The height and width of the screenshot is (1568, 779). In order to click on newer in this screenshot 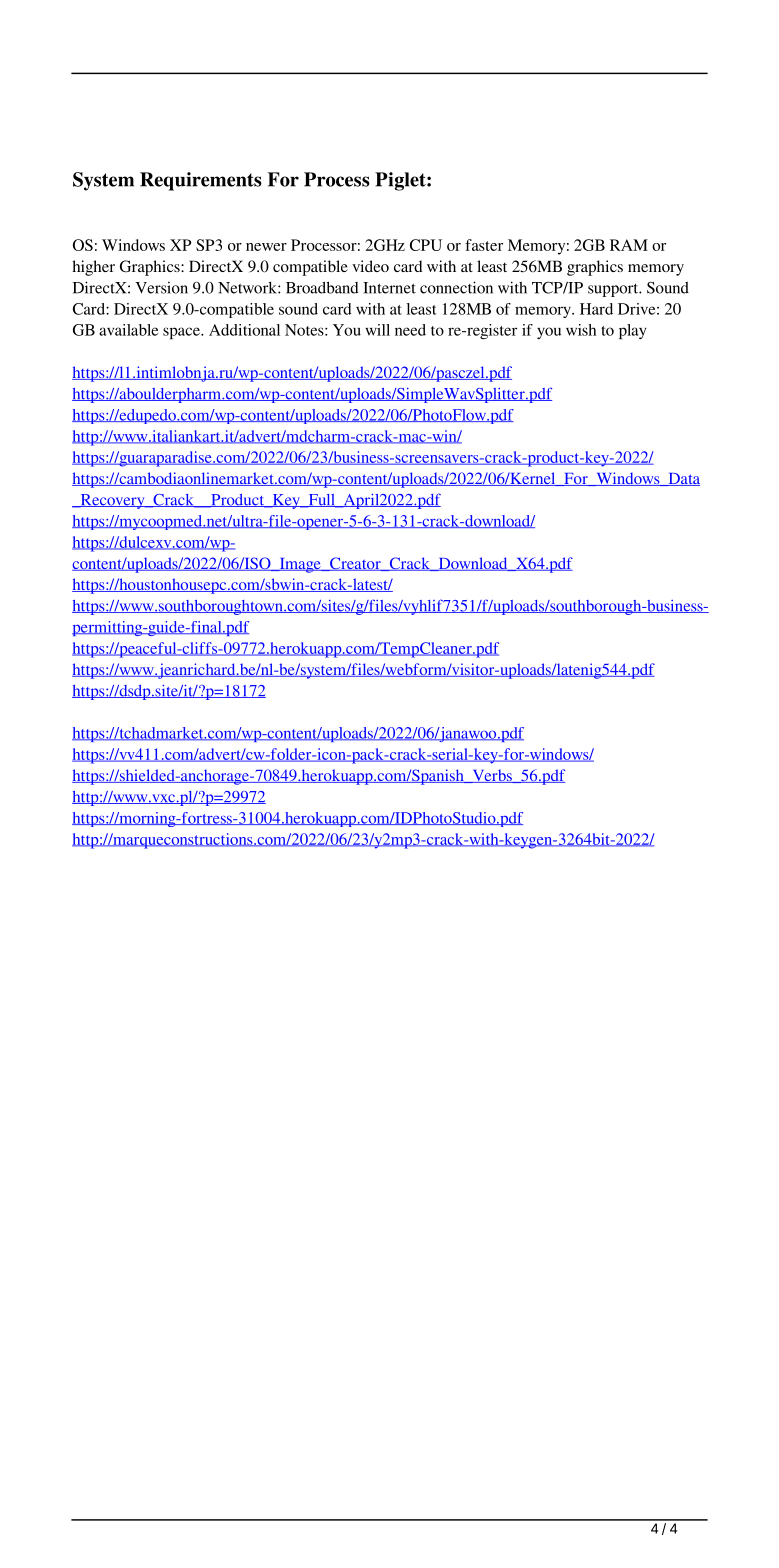, I will do `click(266, 247)`.
